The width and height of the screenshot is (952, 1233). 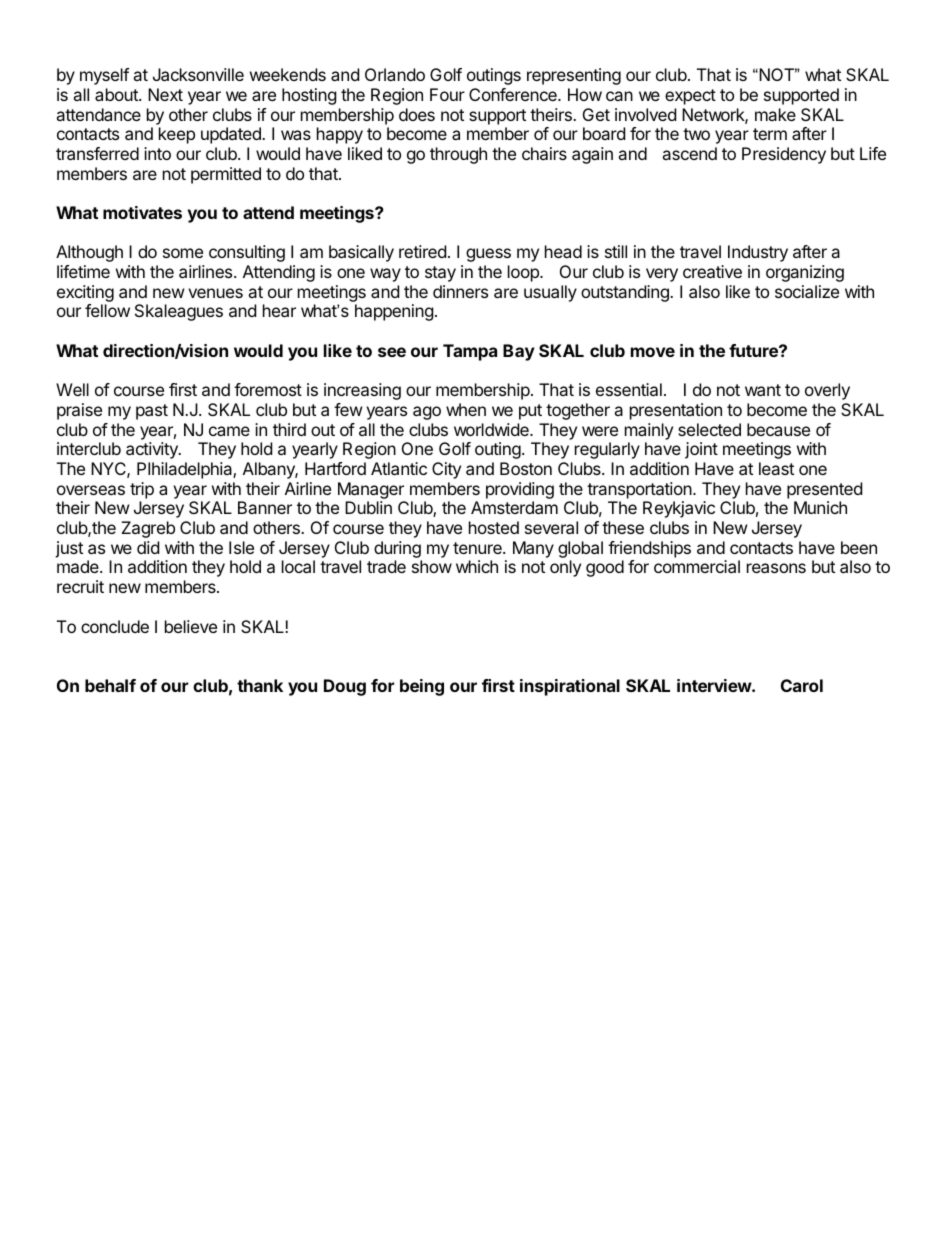 What do you see at coordinates (422, 687) in the screenshot?
I see `being` at bounding box center [422, 687].
